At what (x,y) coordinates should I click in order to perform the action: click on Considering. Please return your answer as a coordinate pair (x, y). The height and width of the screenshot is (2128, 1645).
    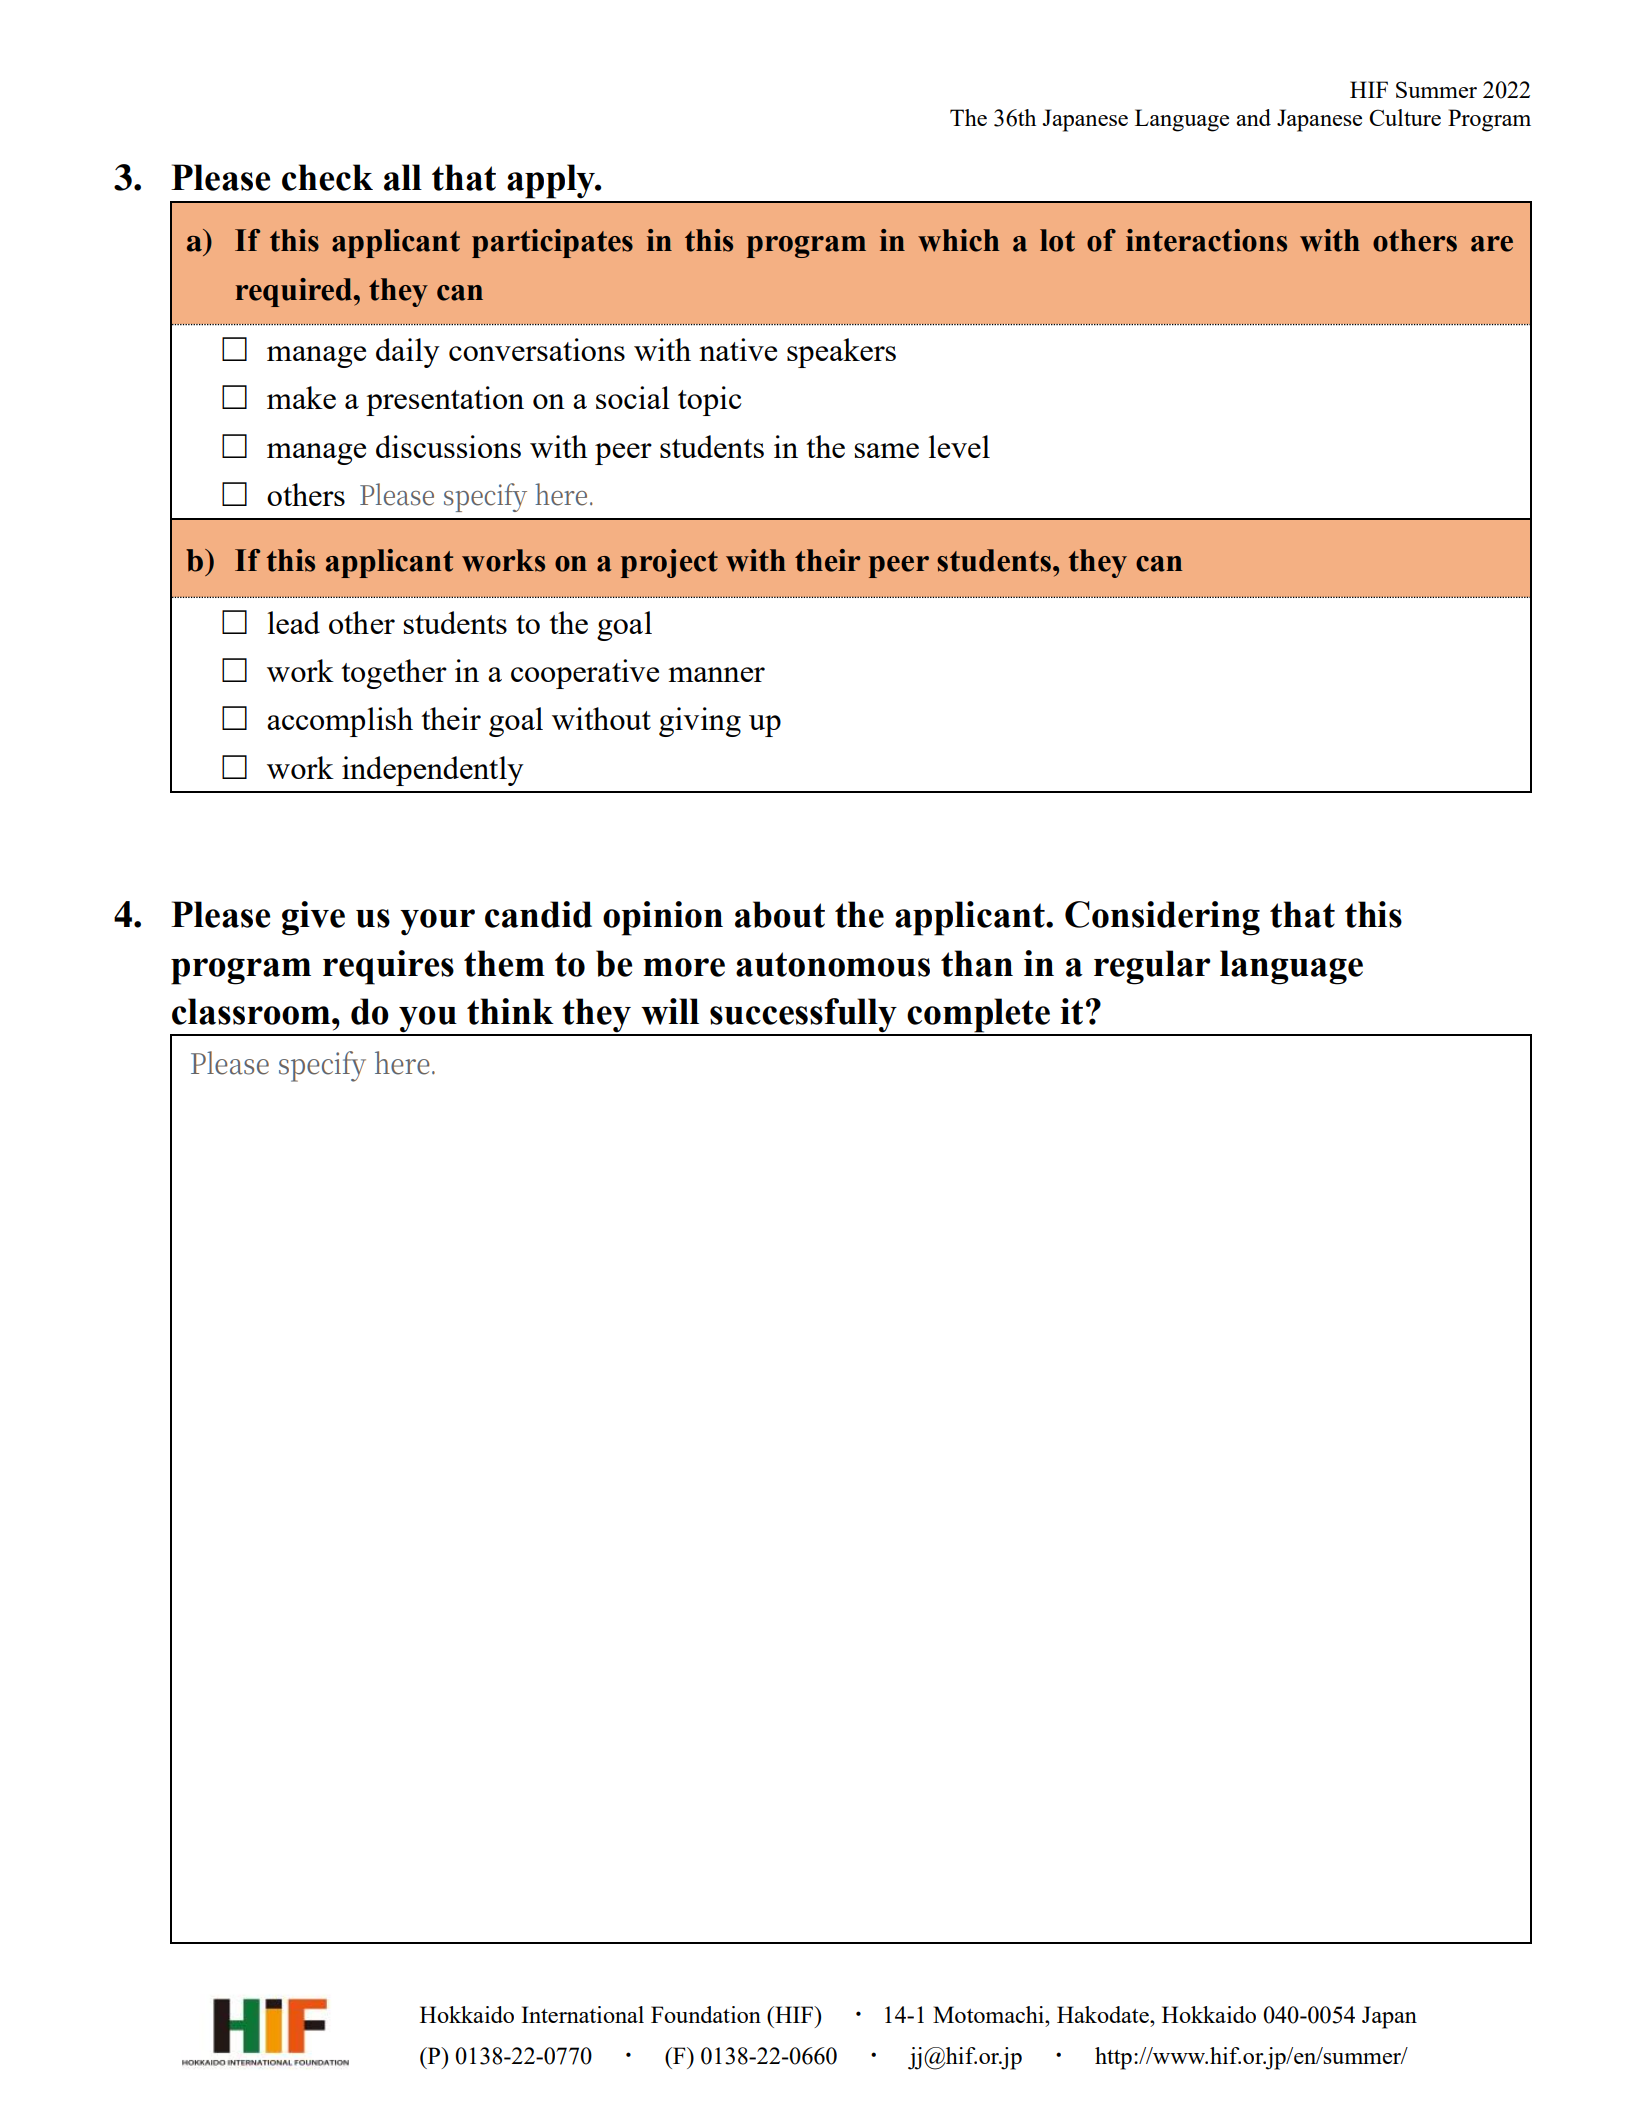
    Looking at the image, I should click on (1162, 918).
